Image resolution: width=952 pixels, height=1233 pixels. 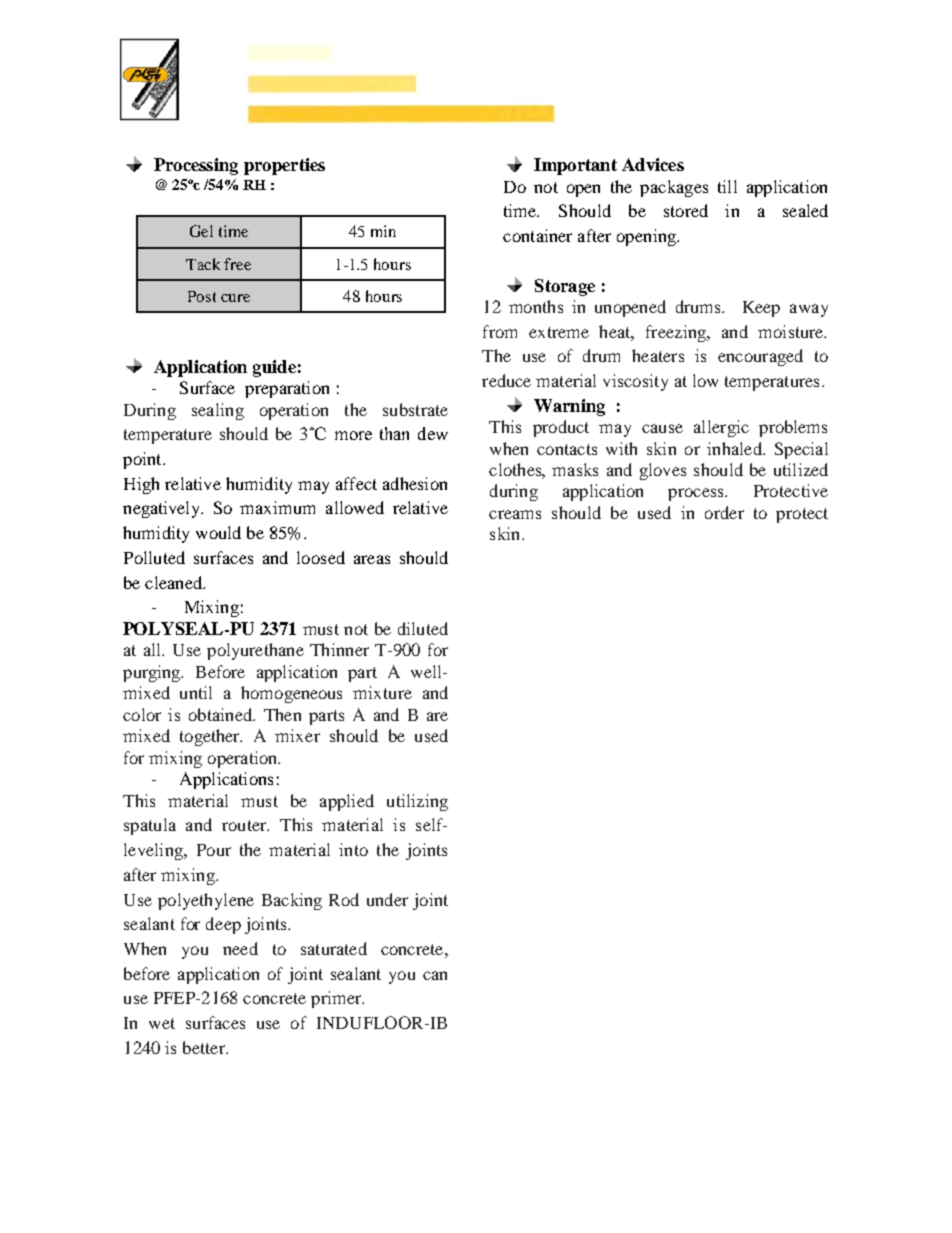 I want to click on better, so click(x=205, y=1047).
